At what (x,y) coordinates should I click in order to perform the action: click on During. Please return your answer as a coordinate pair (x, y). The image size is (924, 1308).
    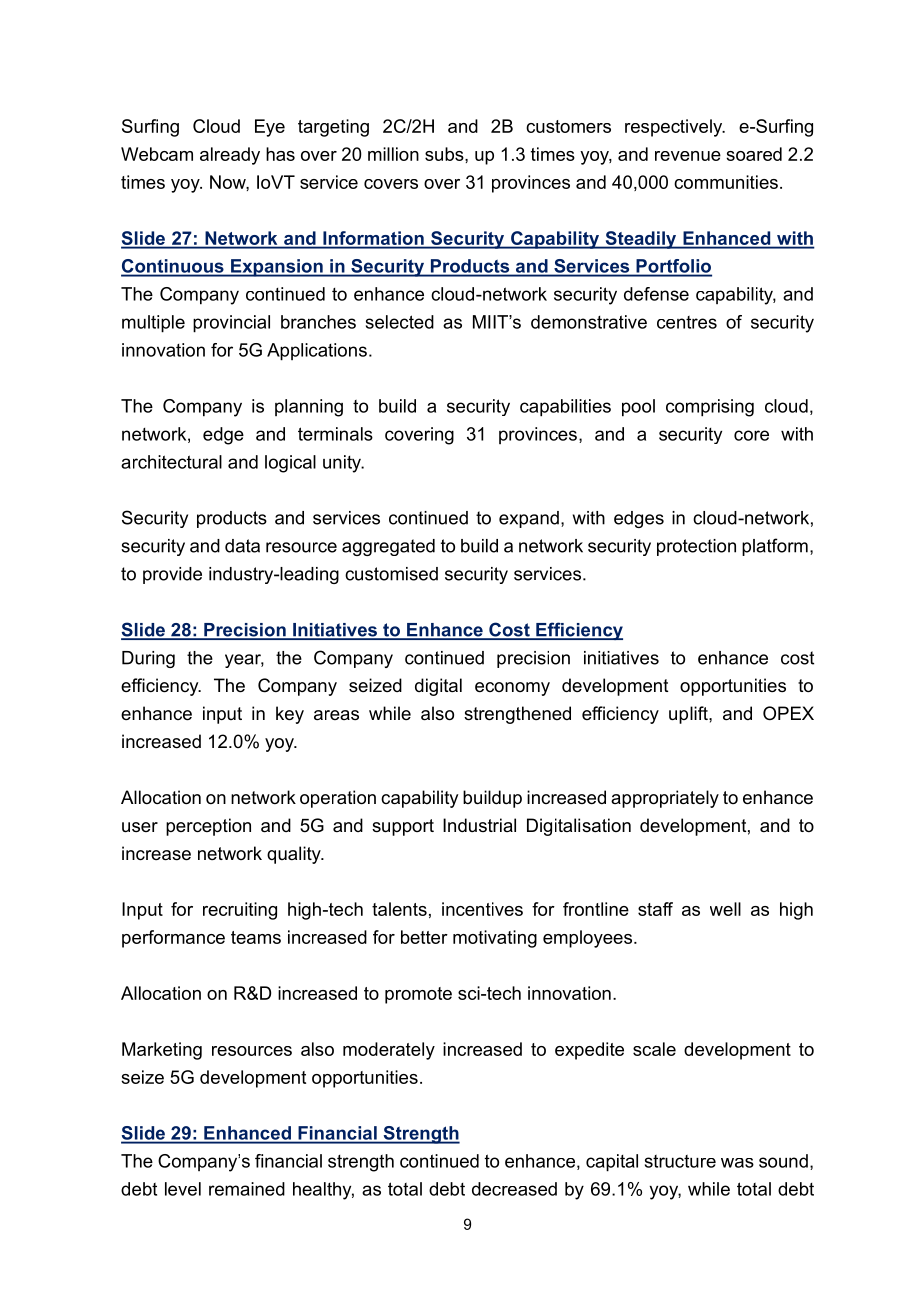
    Looking at the image, I should click on (148, 659).
